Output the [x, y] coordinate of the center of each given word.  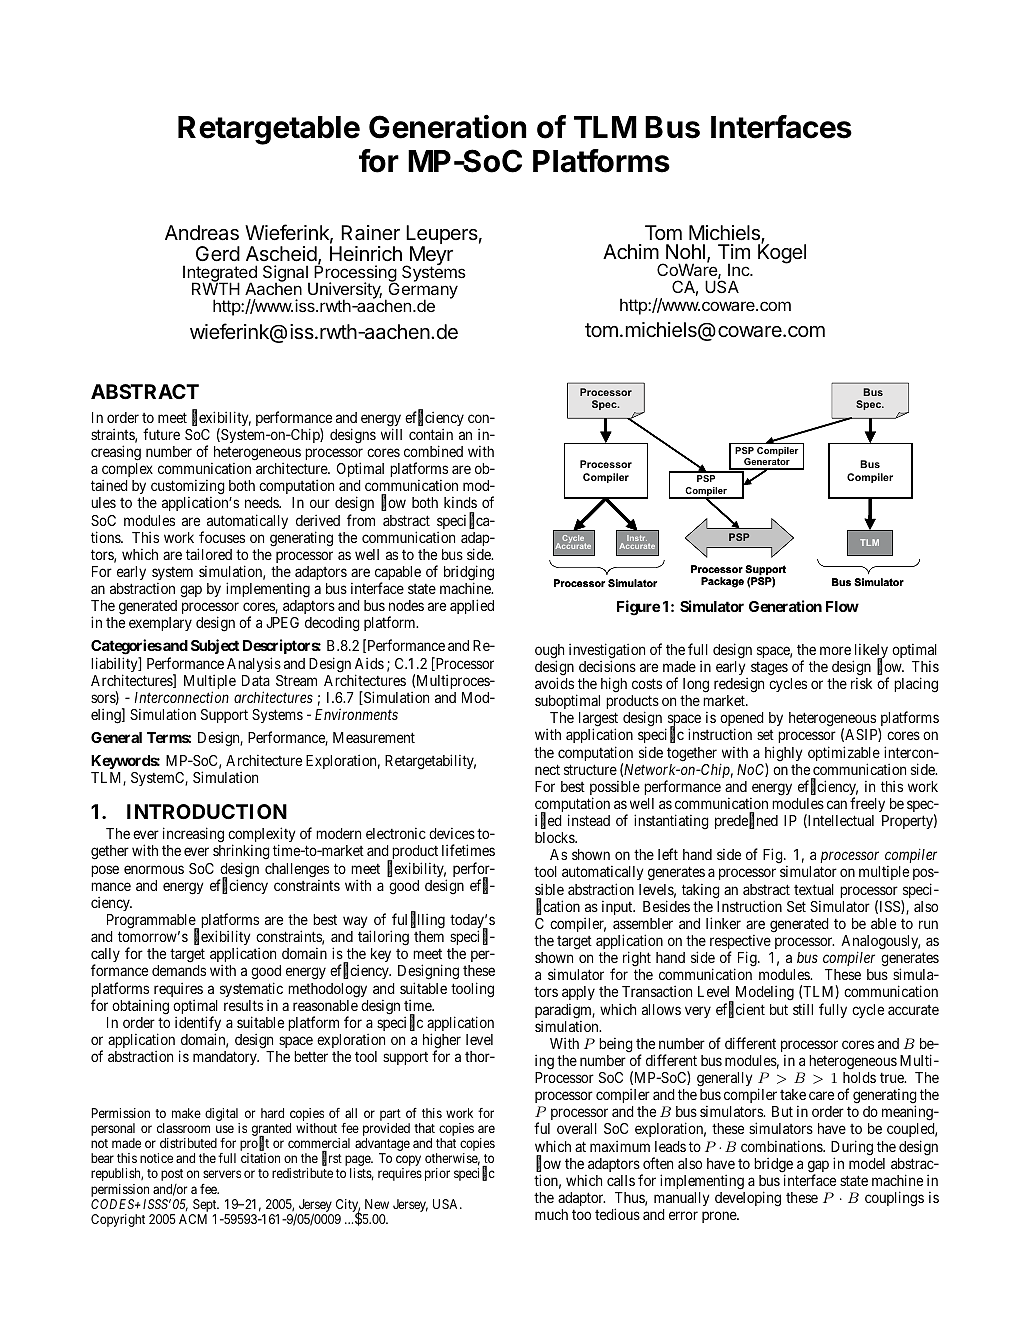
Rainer [370, 233]
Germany [422, 291]
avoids [554, 683]
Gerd [218, 253]
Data [256, 680]
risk [861, 683]
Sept [205, 1207]
